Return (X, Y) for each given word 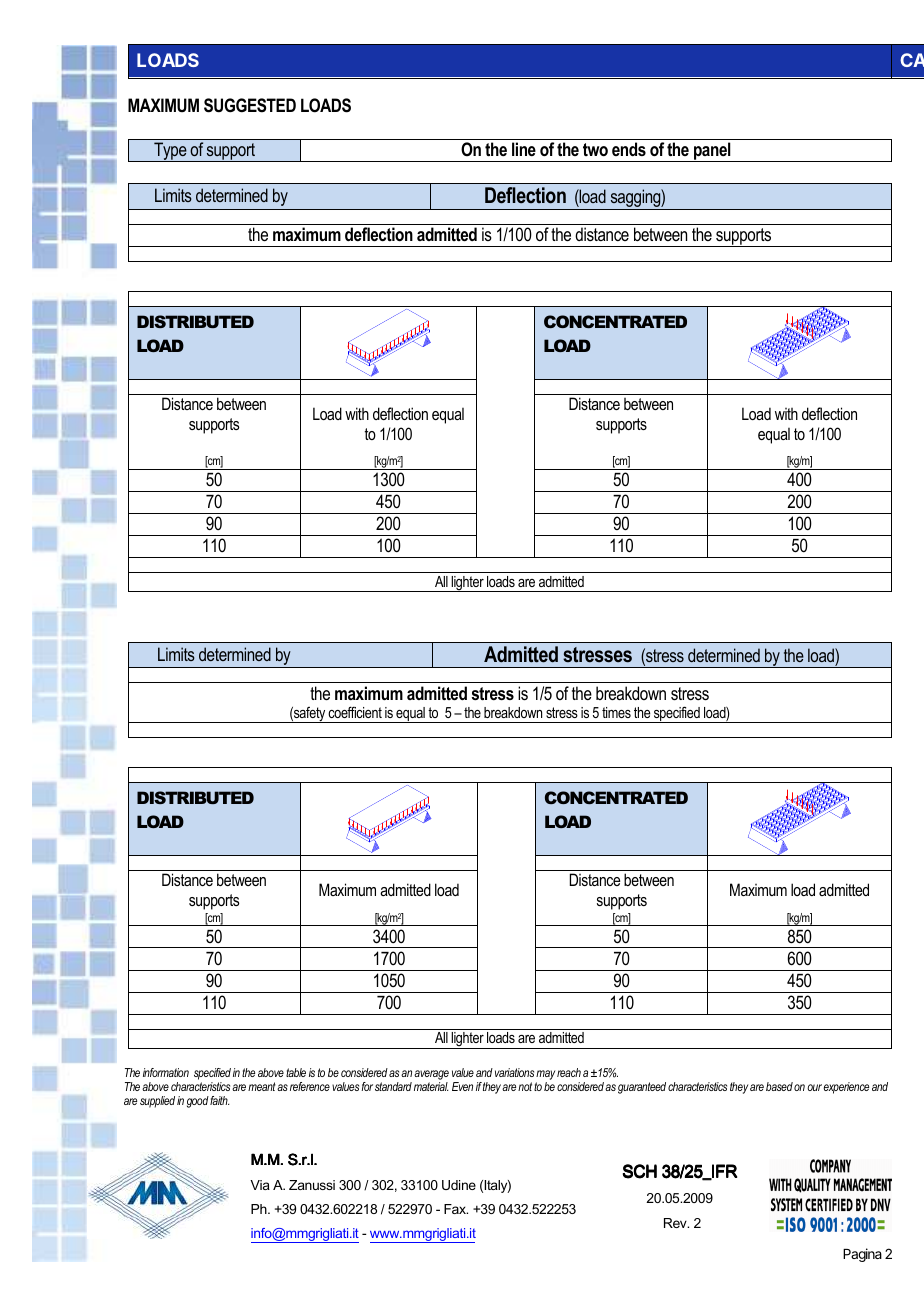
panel (712, 152)
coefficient (355, 712)
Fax (456, 1209)
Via (260, 1185)
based (779, 1086)
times (616, 712)
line (524, 149)
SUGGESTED (250, 105)
